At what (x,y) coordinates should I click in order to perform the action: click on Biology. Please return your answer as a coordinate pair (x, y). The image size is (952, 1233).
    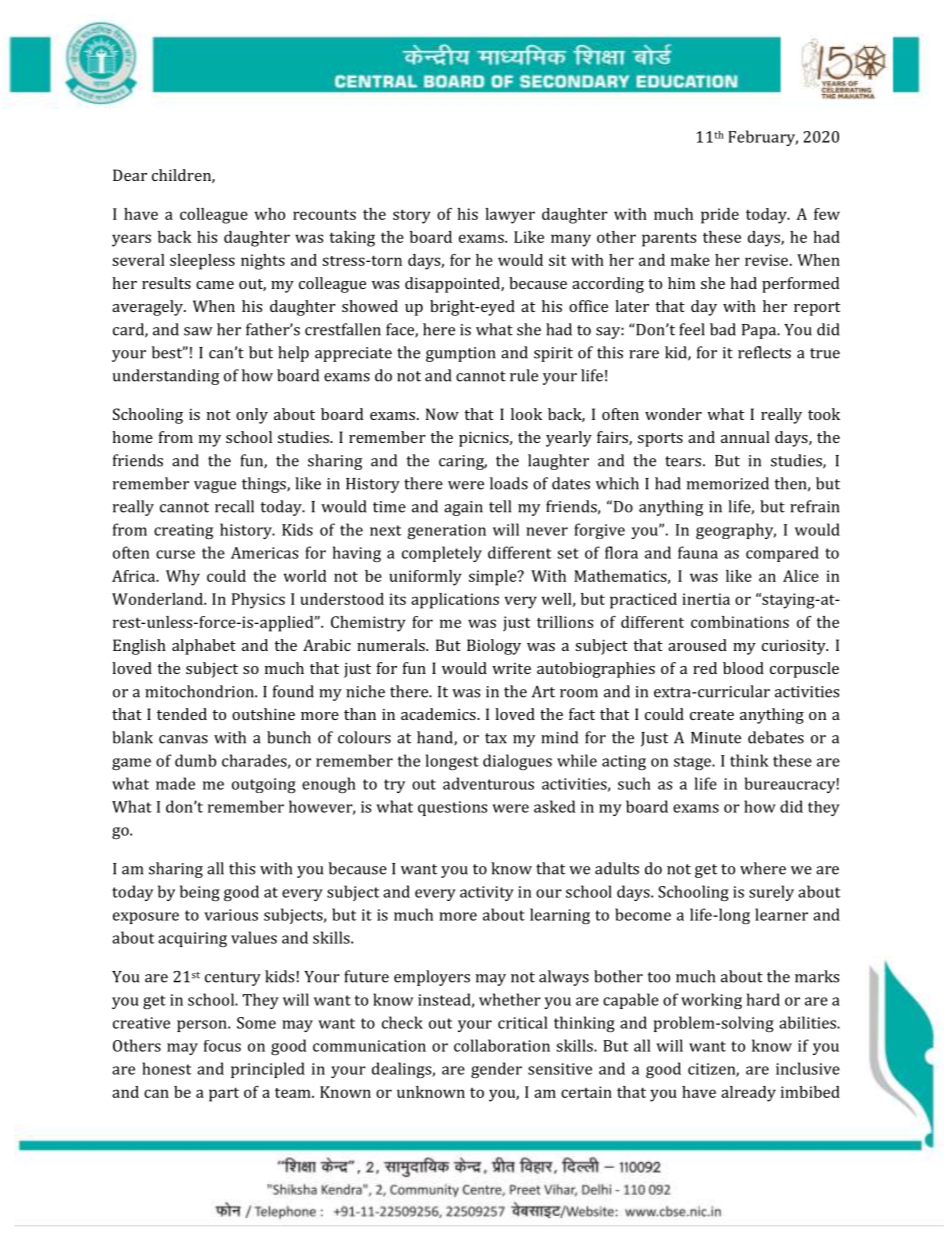
    Looking at the image, I should click on (494, 647).
